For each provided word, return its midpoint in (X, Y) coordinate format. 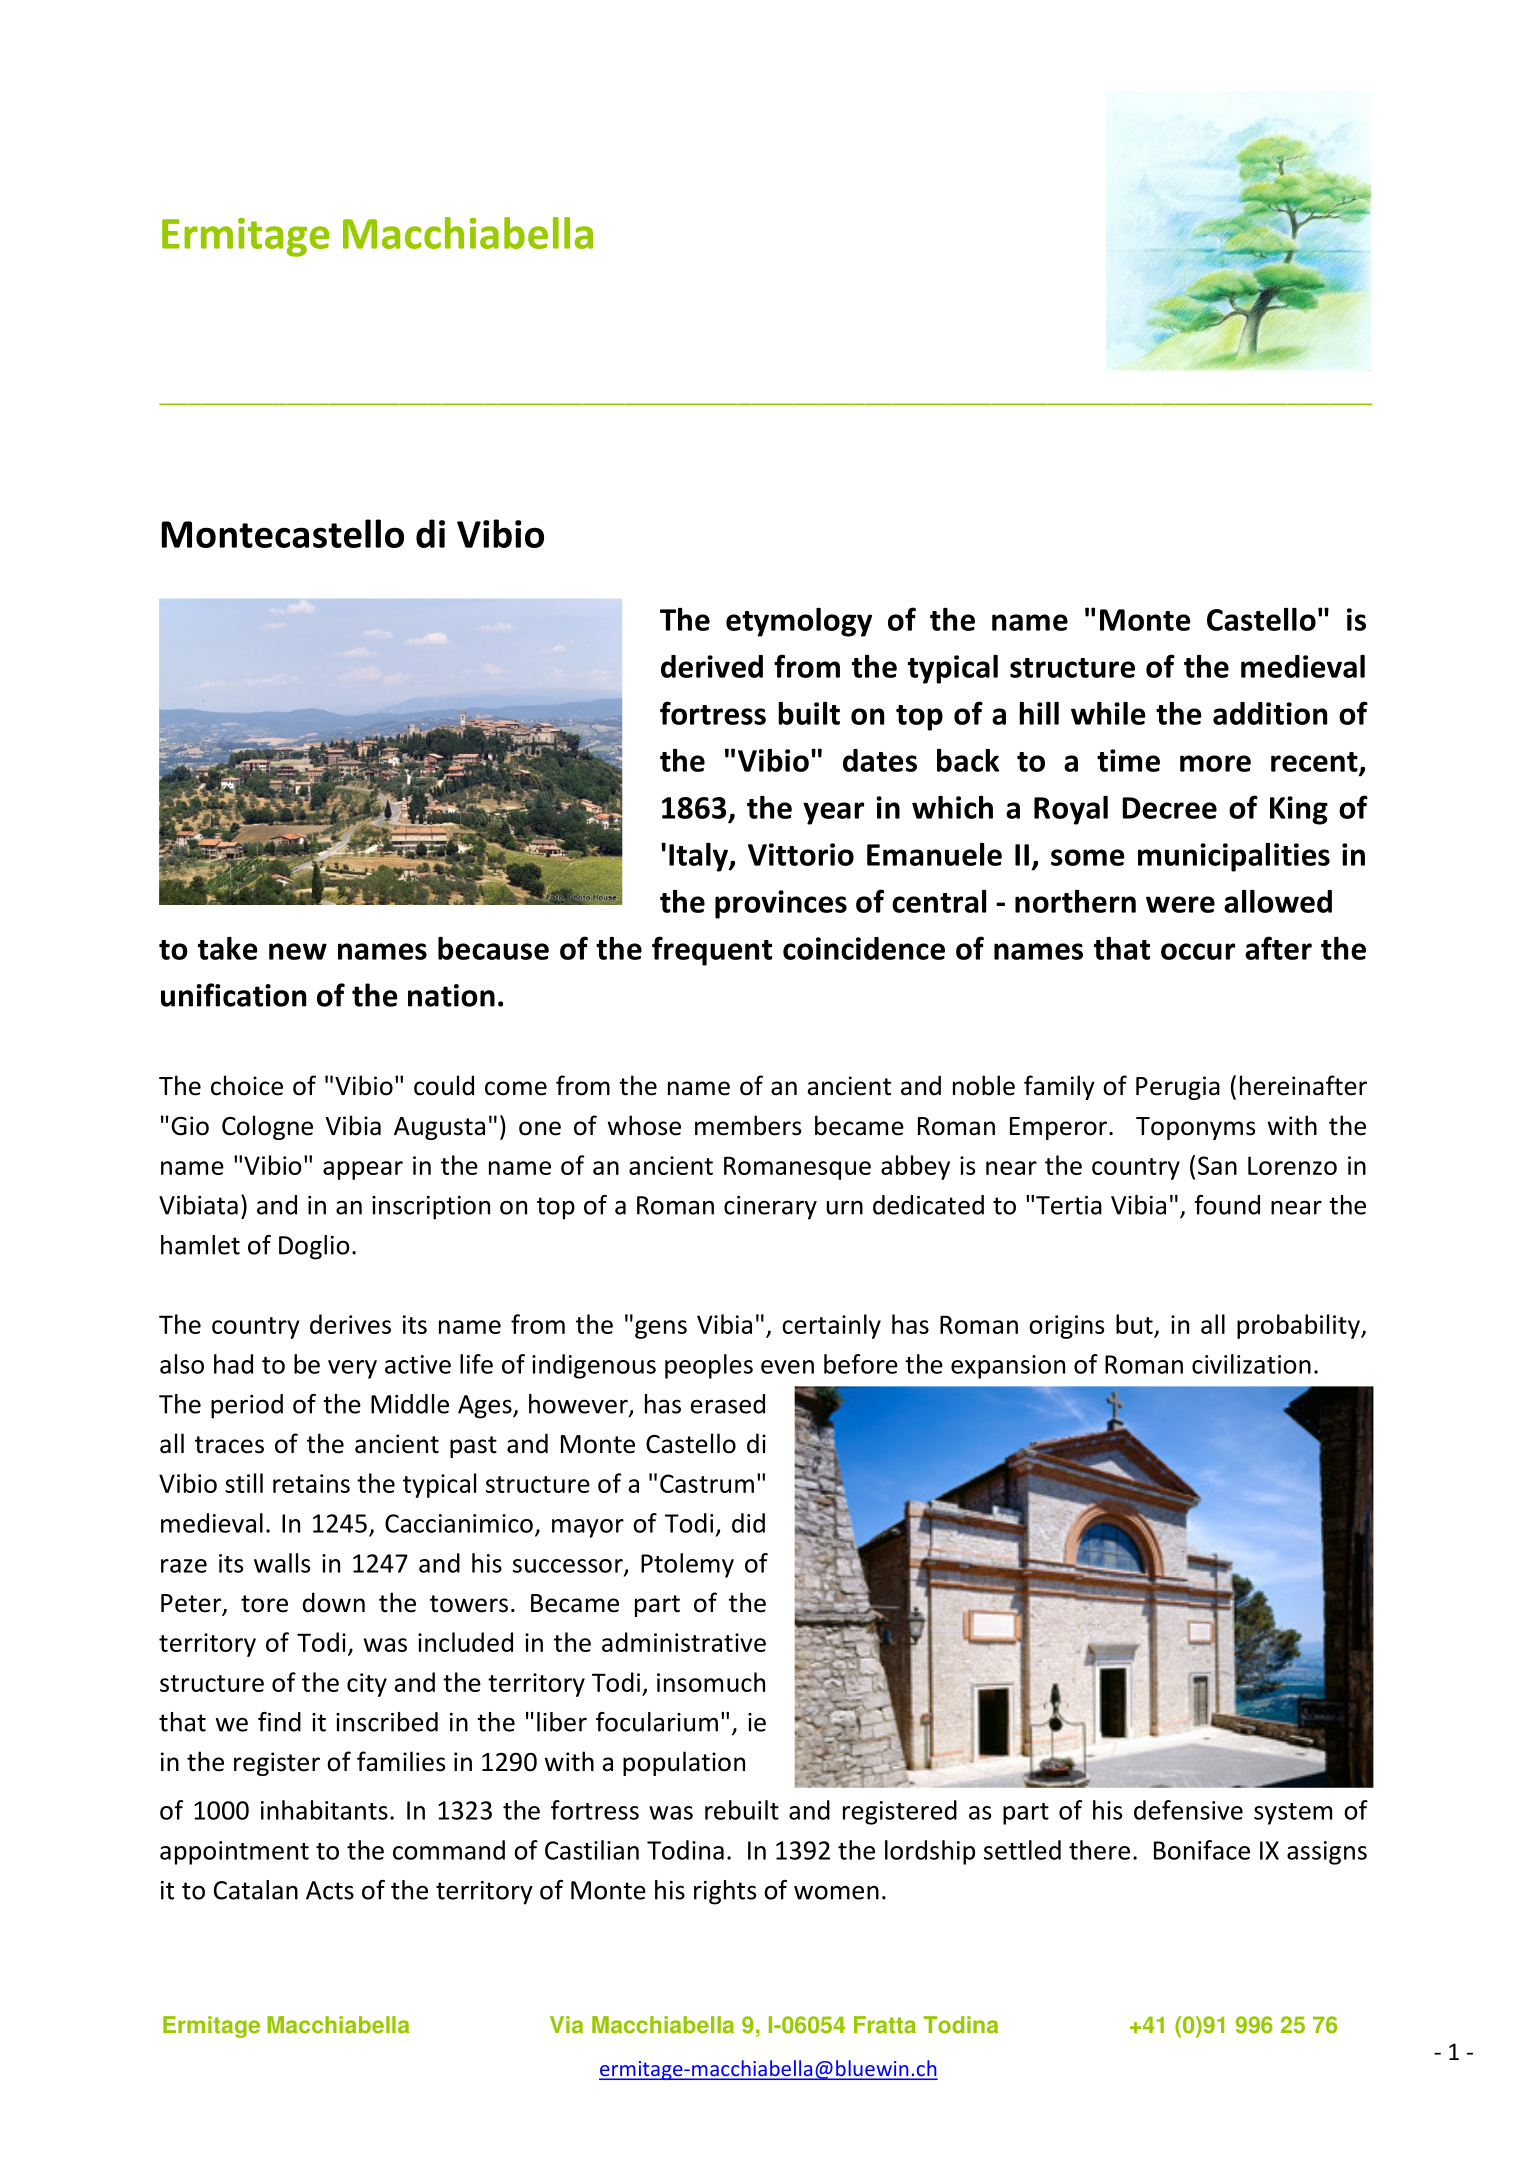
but (1135, 1325)
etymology (799, 622)
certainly (831, 1326)
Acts (330, 1890)
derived (712, 666)
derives (350, 1324)
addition (1270, 713)
